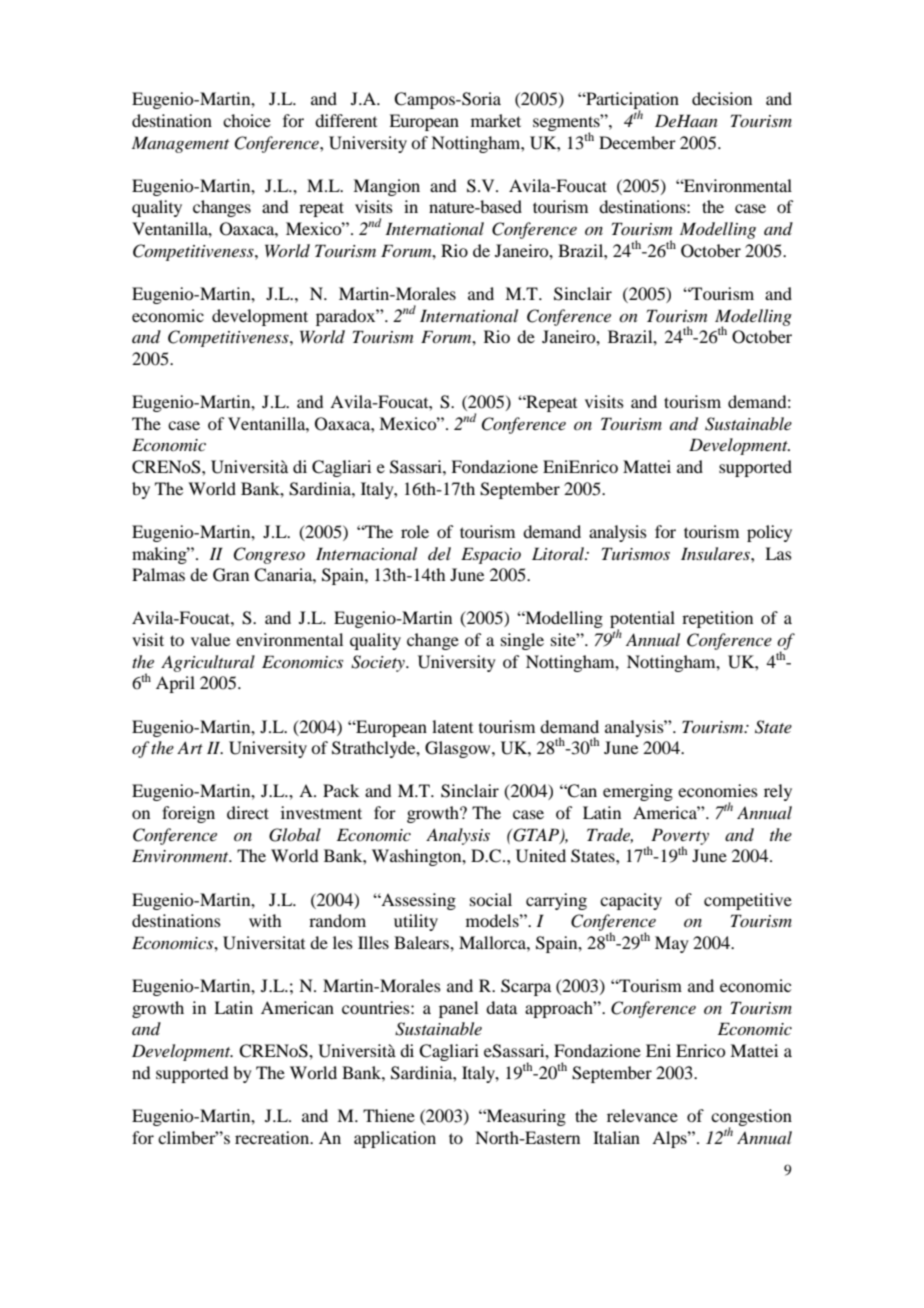  I want to click on recreation, so click(273, 1137).
